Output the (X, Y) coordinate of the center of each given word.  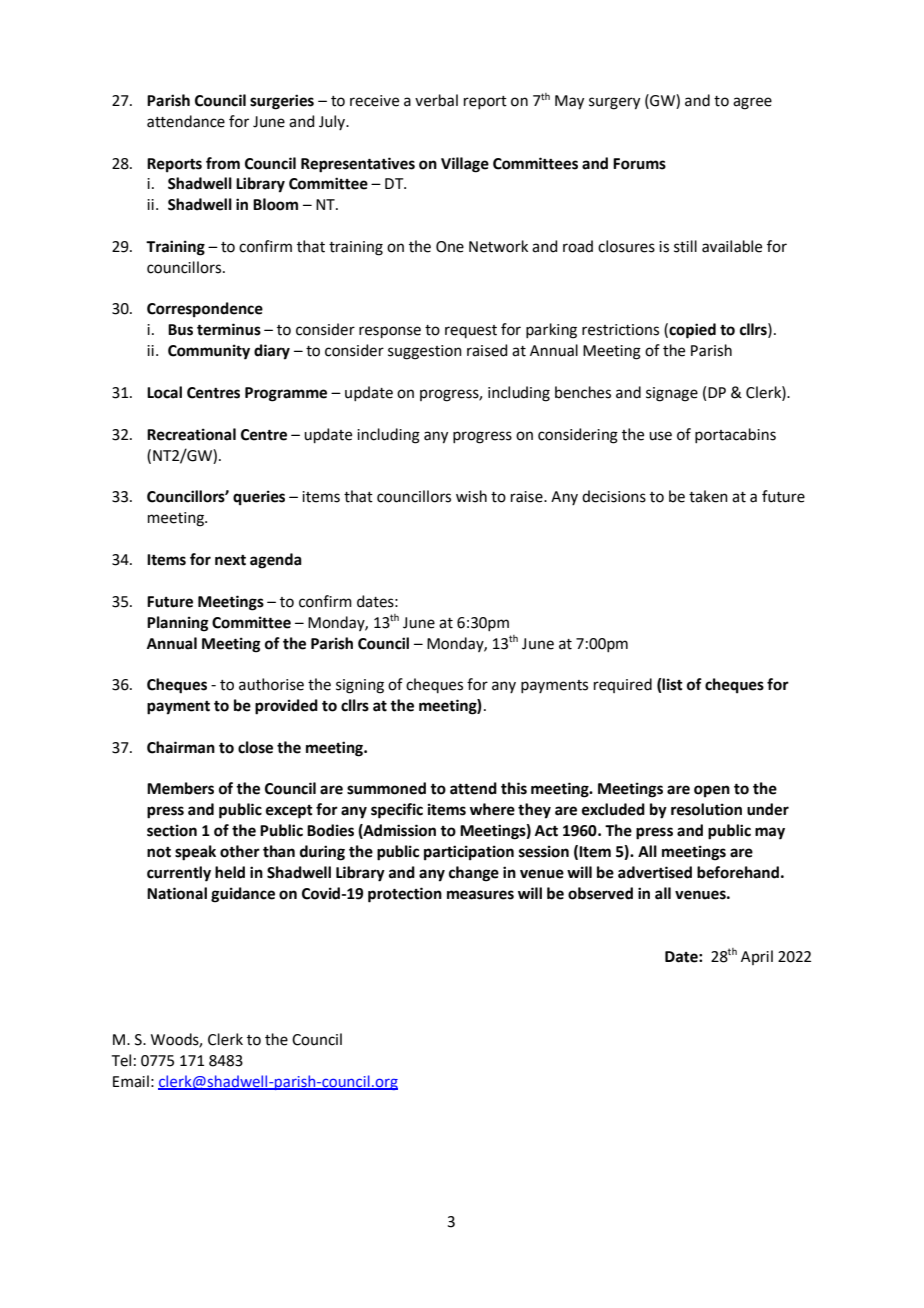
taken (708, 496)
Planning (178, 624)
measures (480, 895)
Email (131, 1081)
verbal (436, 100)
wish (471, 496)
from (223, 163)
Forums (639, 164)
